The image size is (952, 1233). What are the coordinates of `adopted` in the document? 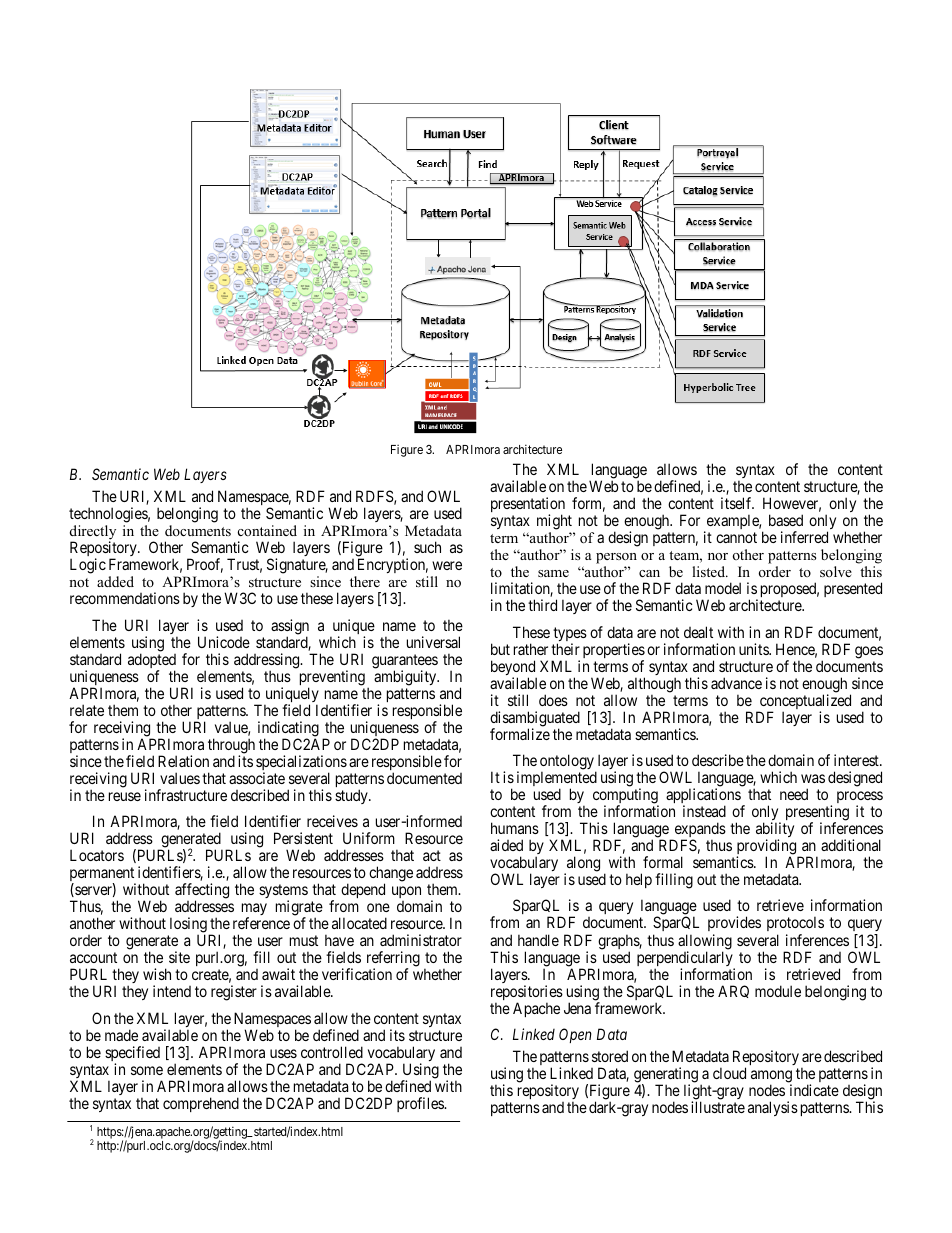 It's located at (152, 662).
